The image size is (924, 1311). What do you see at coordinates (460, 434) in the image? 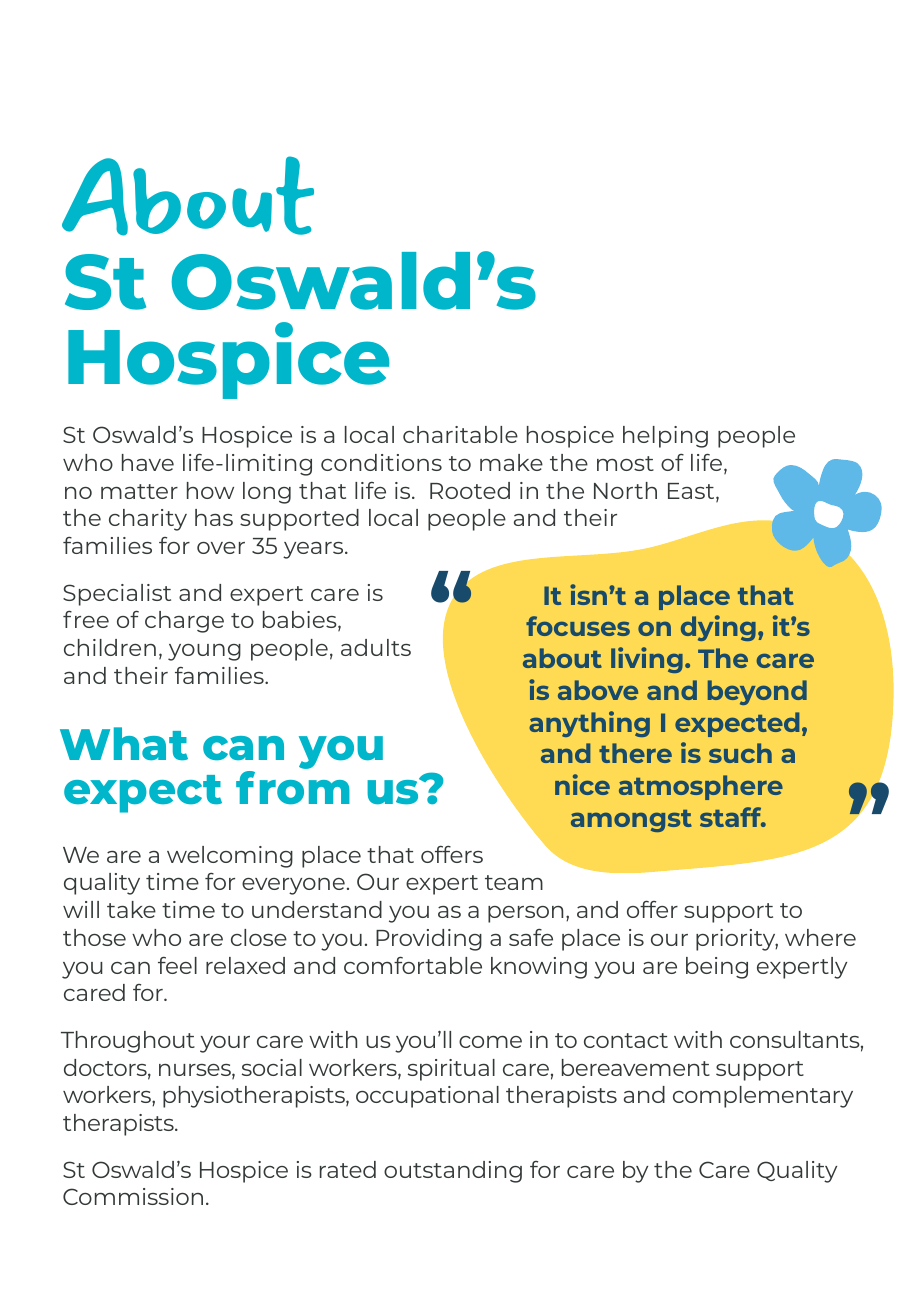
I see `charitable` at bounding box center [460, 434].
